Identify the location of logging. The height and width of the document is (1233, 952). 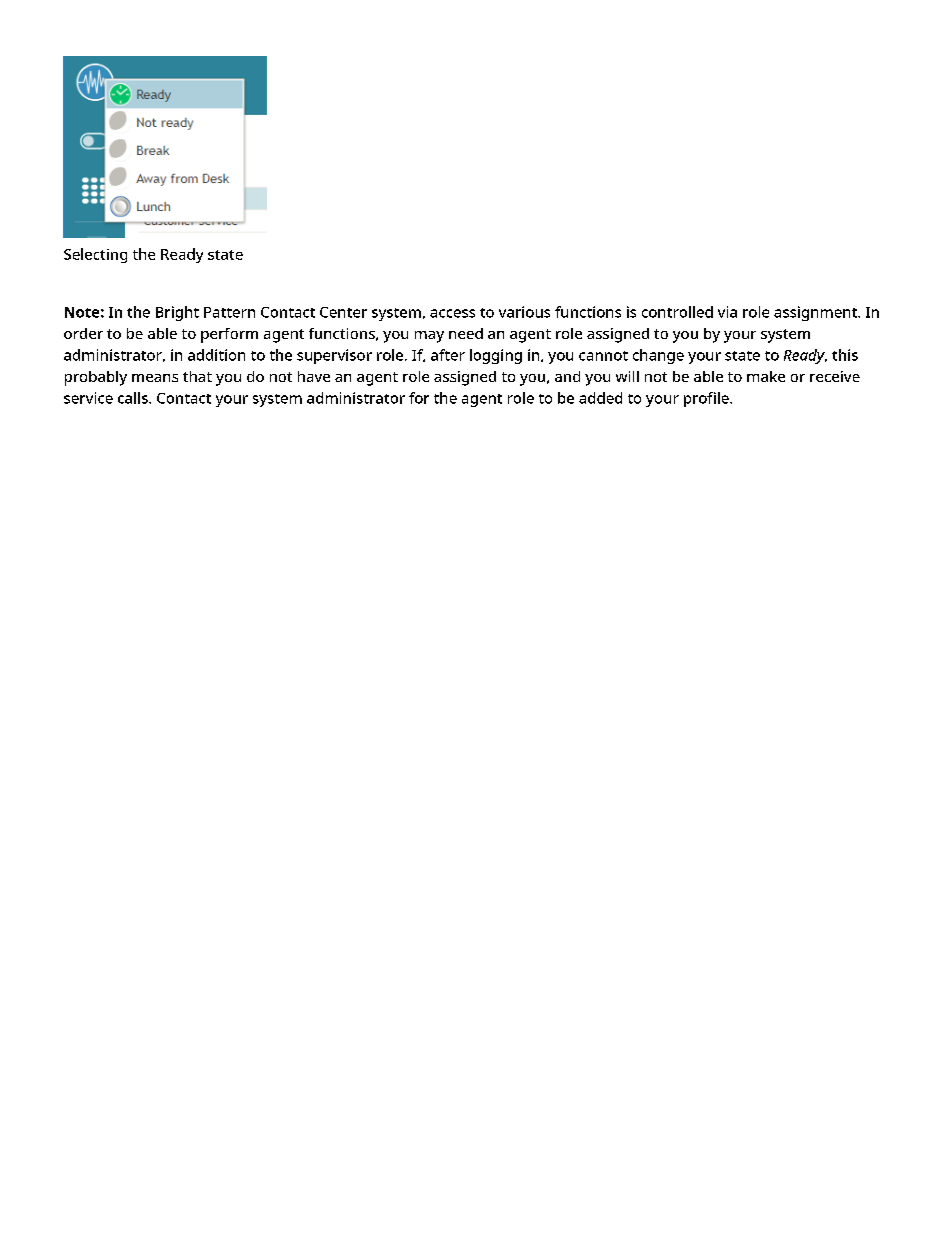
(496, 356).
